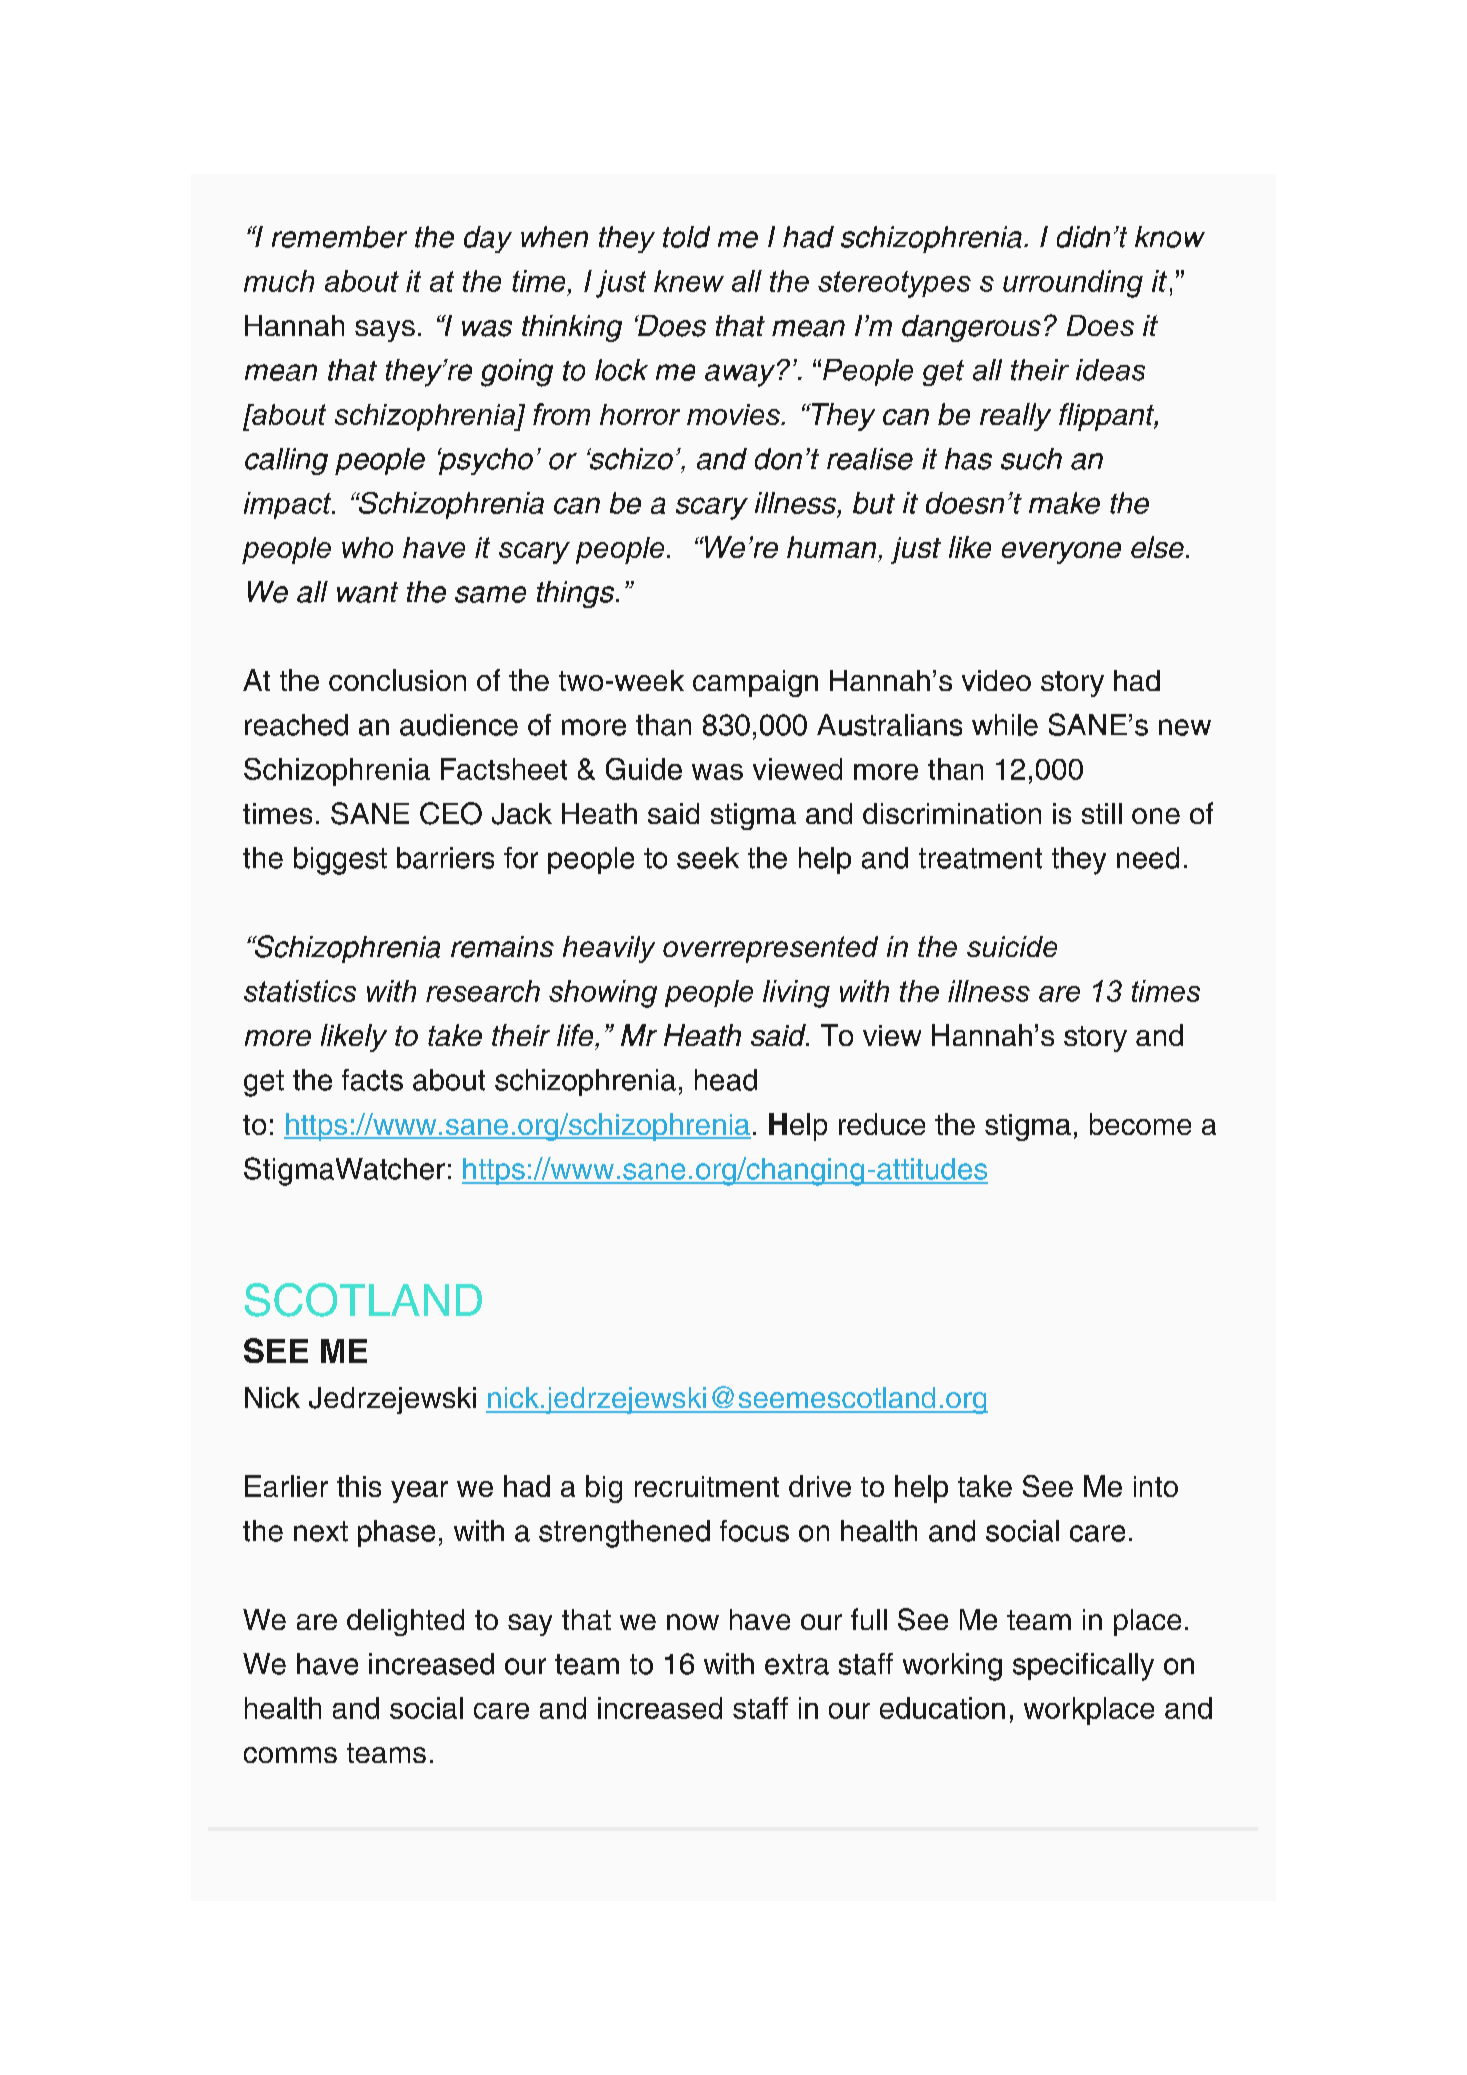 The width and height of the screenshot is (1467, 2075). Describe the element at coordinates (451, 813) in the screenshot. I see `CEO` at that location.
